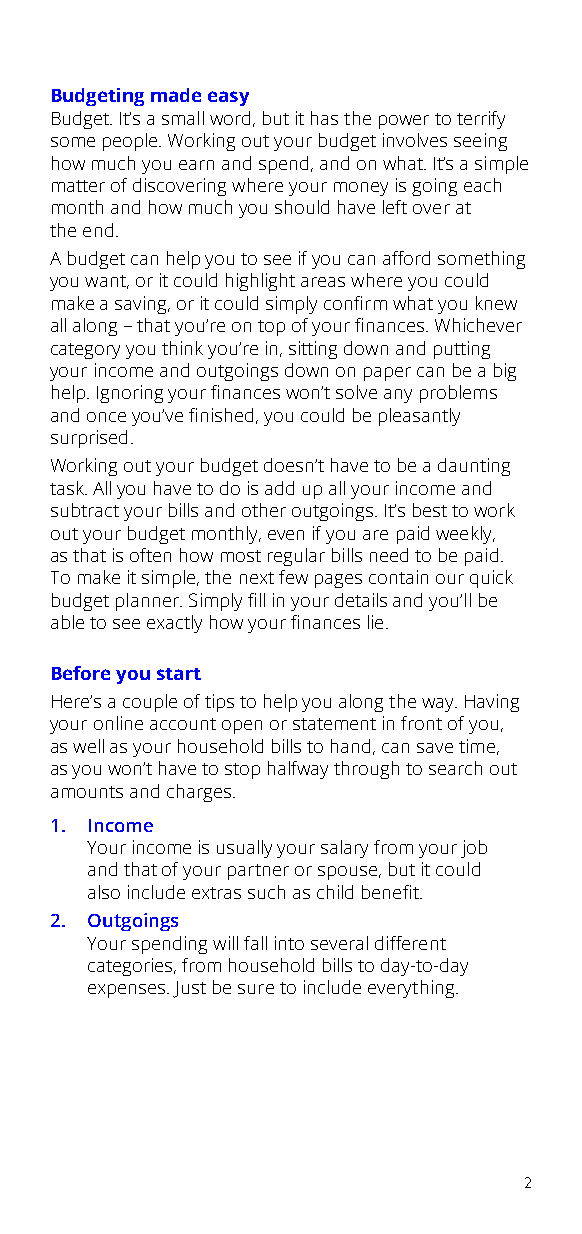 The height and width of the page is (1234, 582). Describe the element at coordinates (289, 943) in the page. I see `into` at that location.
